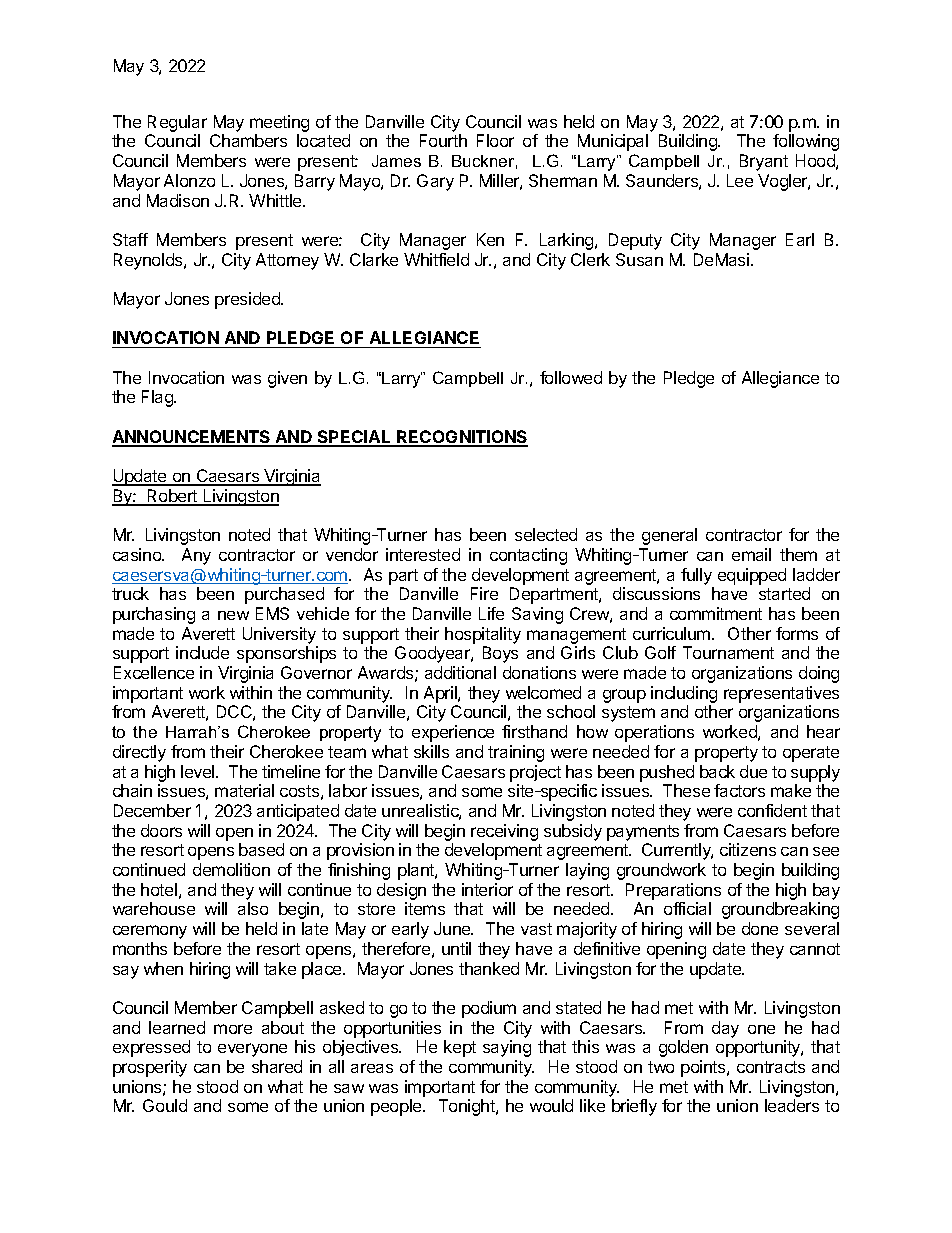  I want to click on everyone, so click(252, 1050).
